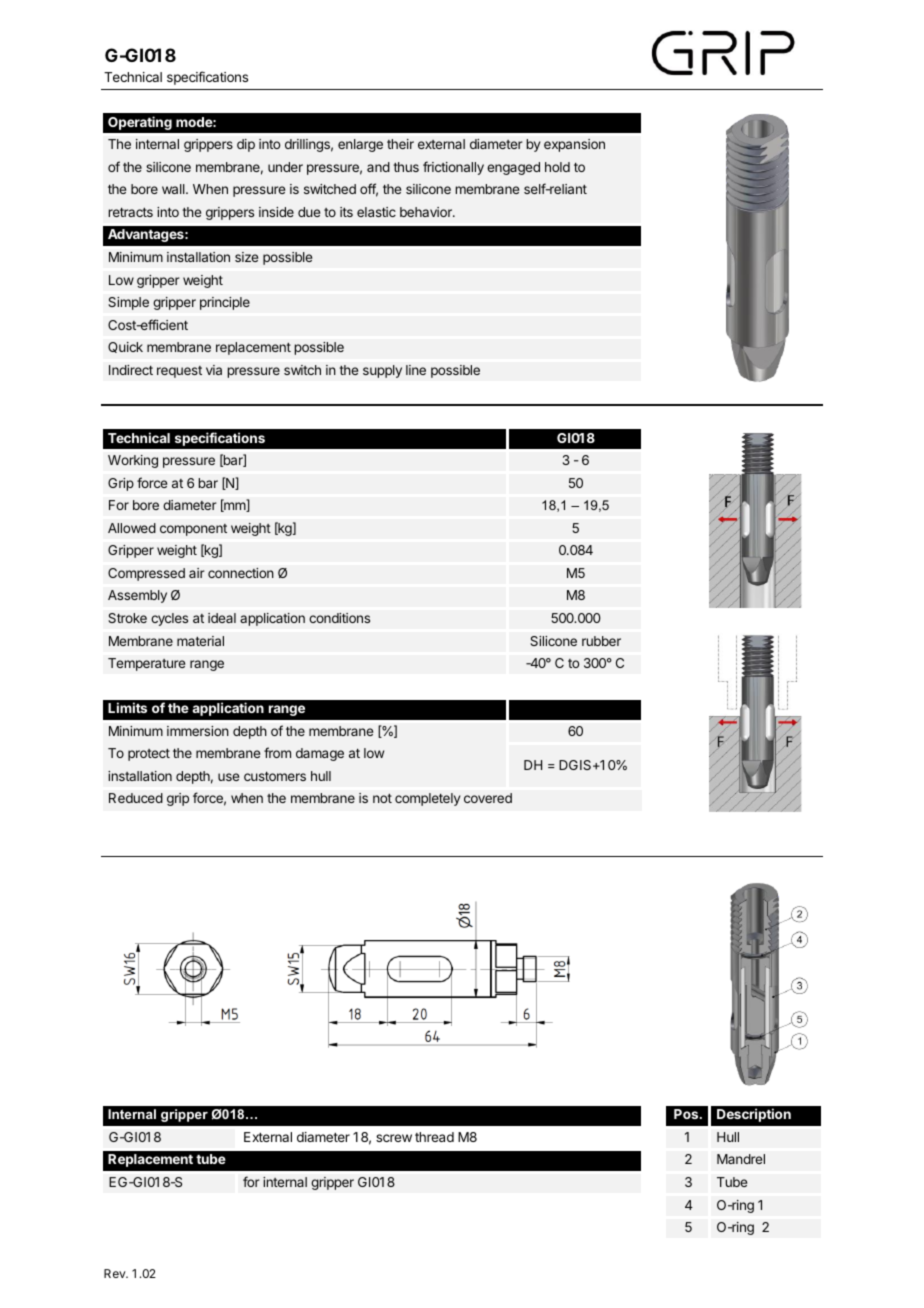 The height and width of the screenshot is (1308, 924). I want to click on expansion, so click(574, 145).
